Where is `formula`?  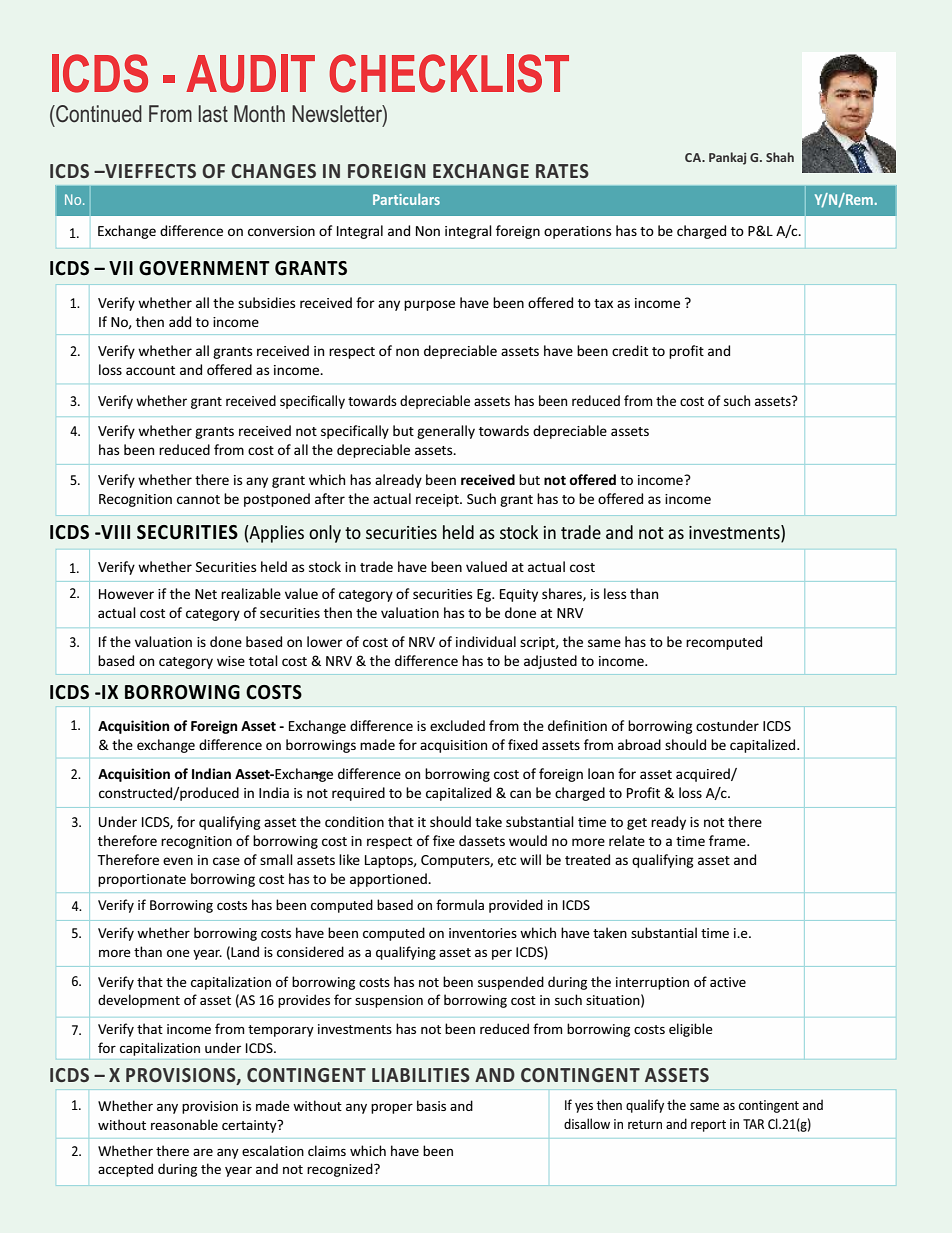 formula is located at coordinates (460, 904).
